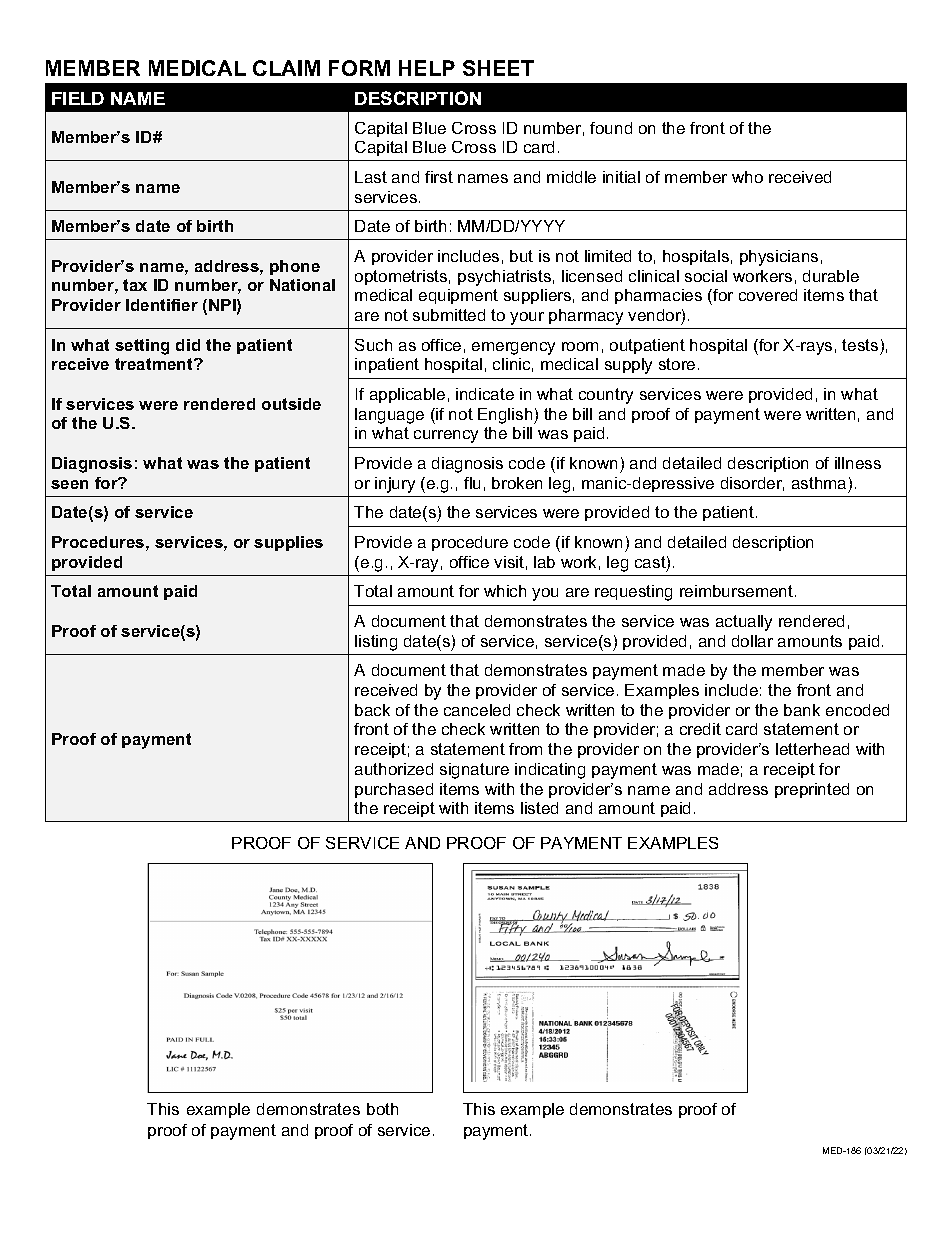 The height and width of the image is (1233, 952). What do you see at coordinates (474, 771) in the image?
I see `signature` at bounding box center [474, 771].
